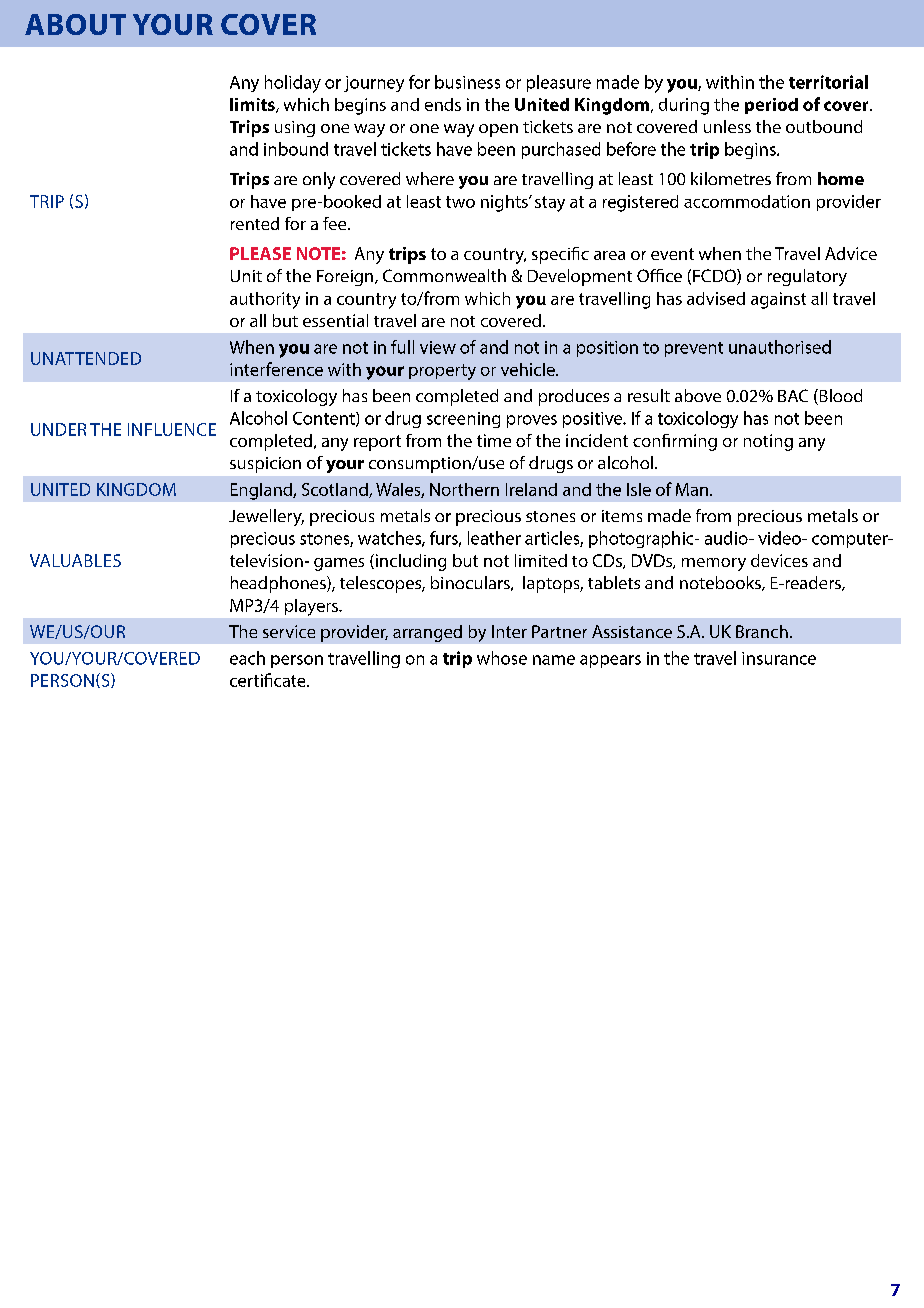  I want to click on each, so click(247, 658).
